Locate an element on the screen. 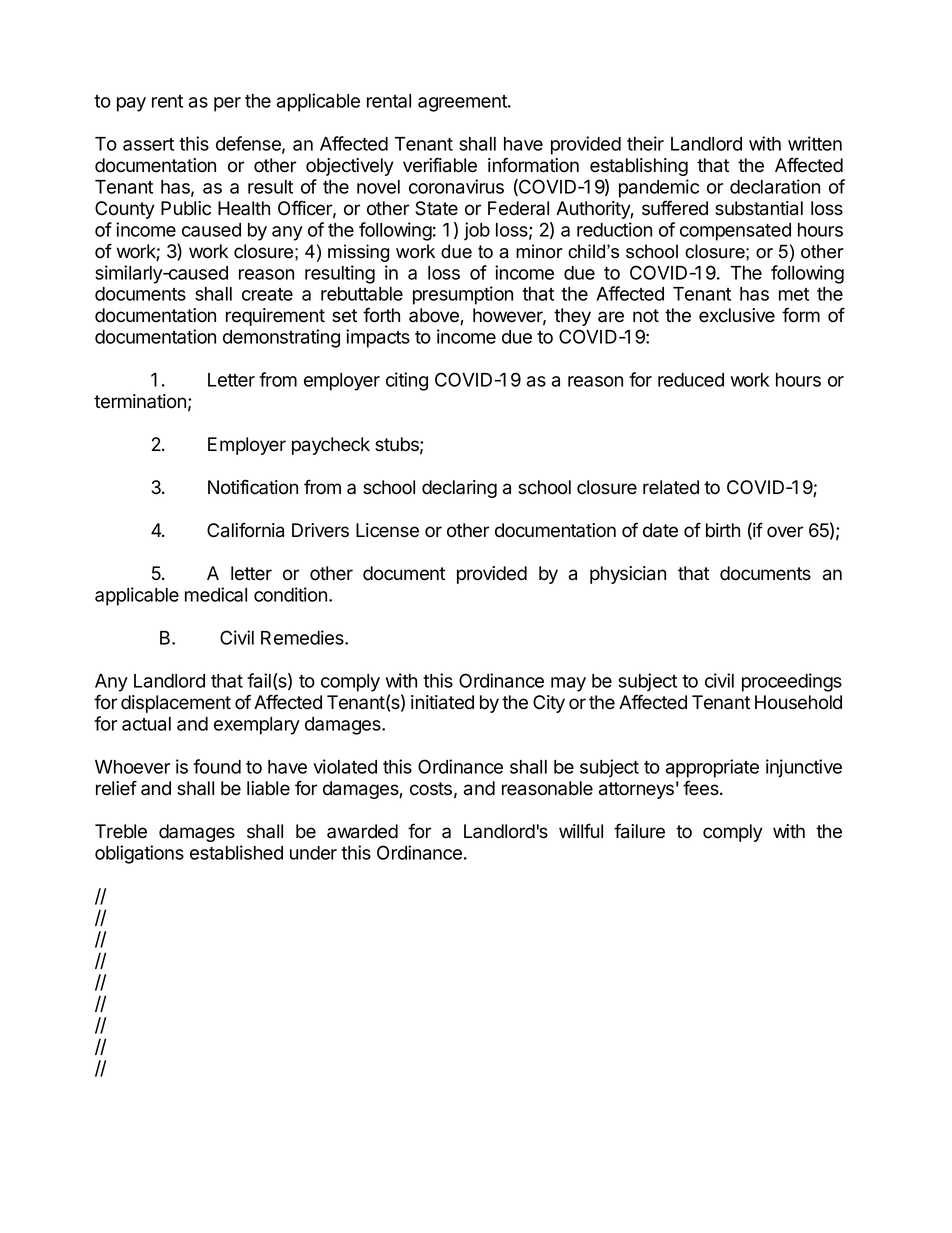 The image size is (952, 1233). License is located at coordinates (387, 530).
